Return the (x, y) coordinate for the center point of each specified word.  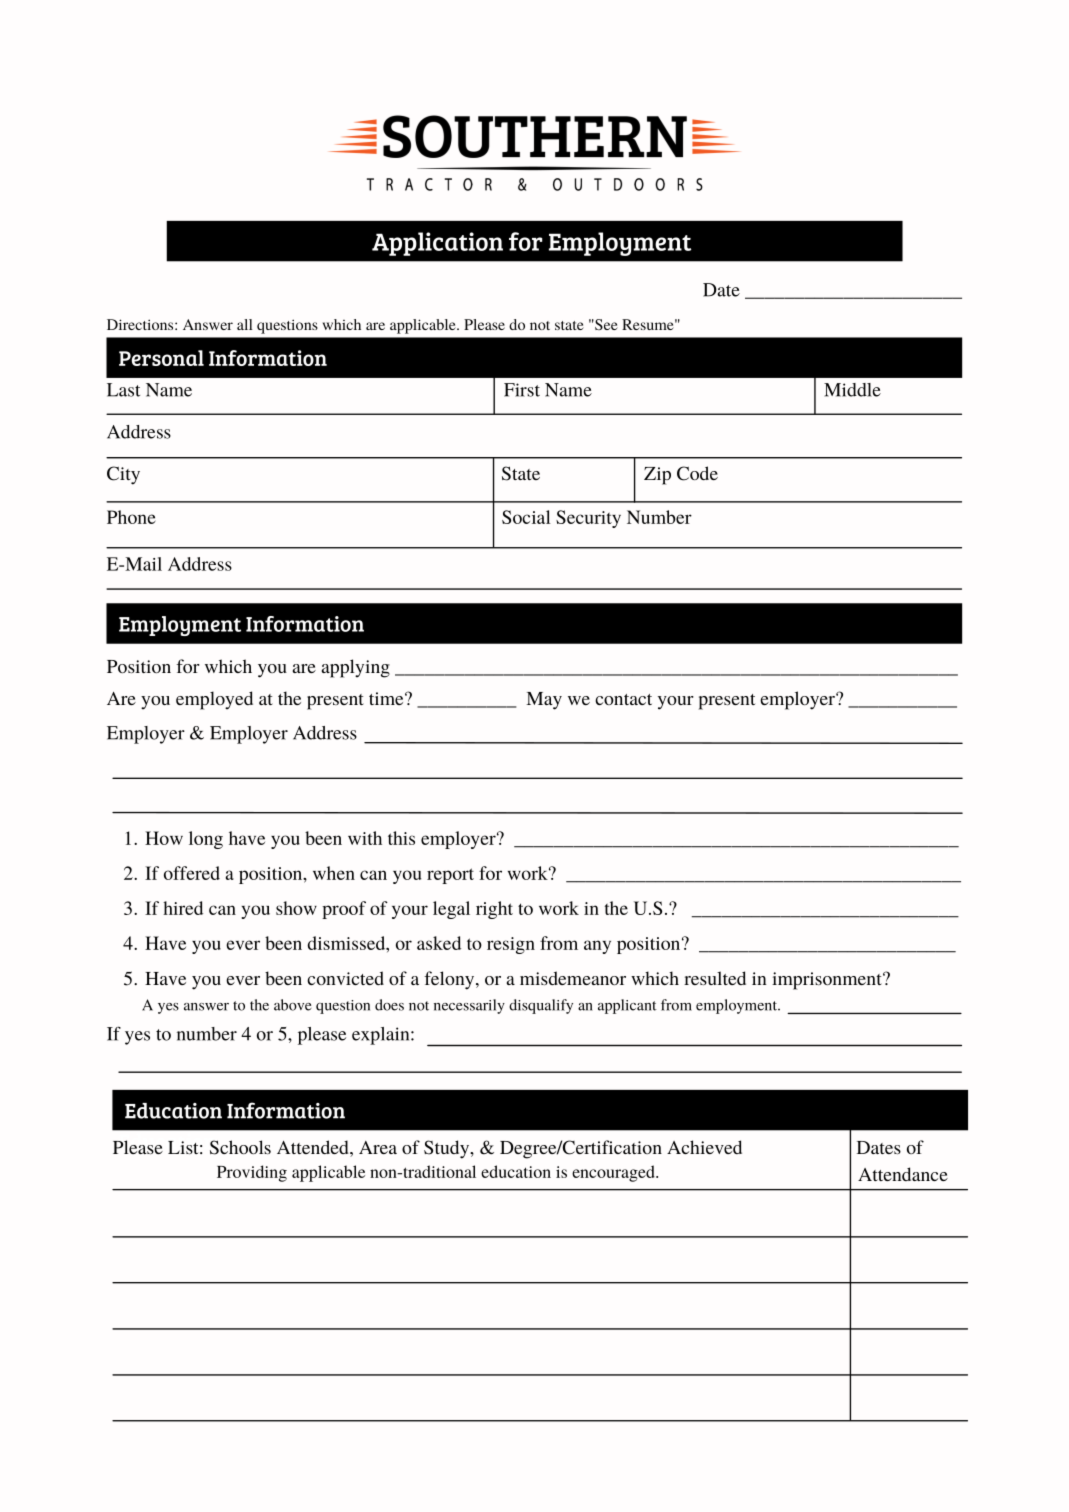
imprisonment (828, 981)
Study (448, 1149)
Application (437, 244)
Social (526, 517)
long (206, 840)
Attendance (903, 1174)
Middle (852, 390)
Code (697, 473)
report (450, 876)
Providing (252, 1173)
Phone (131, 517)
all (245, 324)
